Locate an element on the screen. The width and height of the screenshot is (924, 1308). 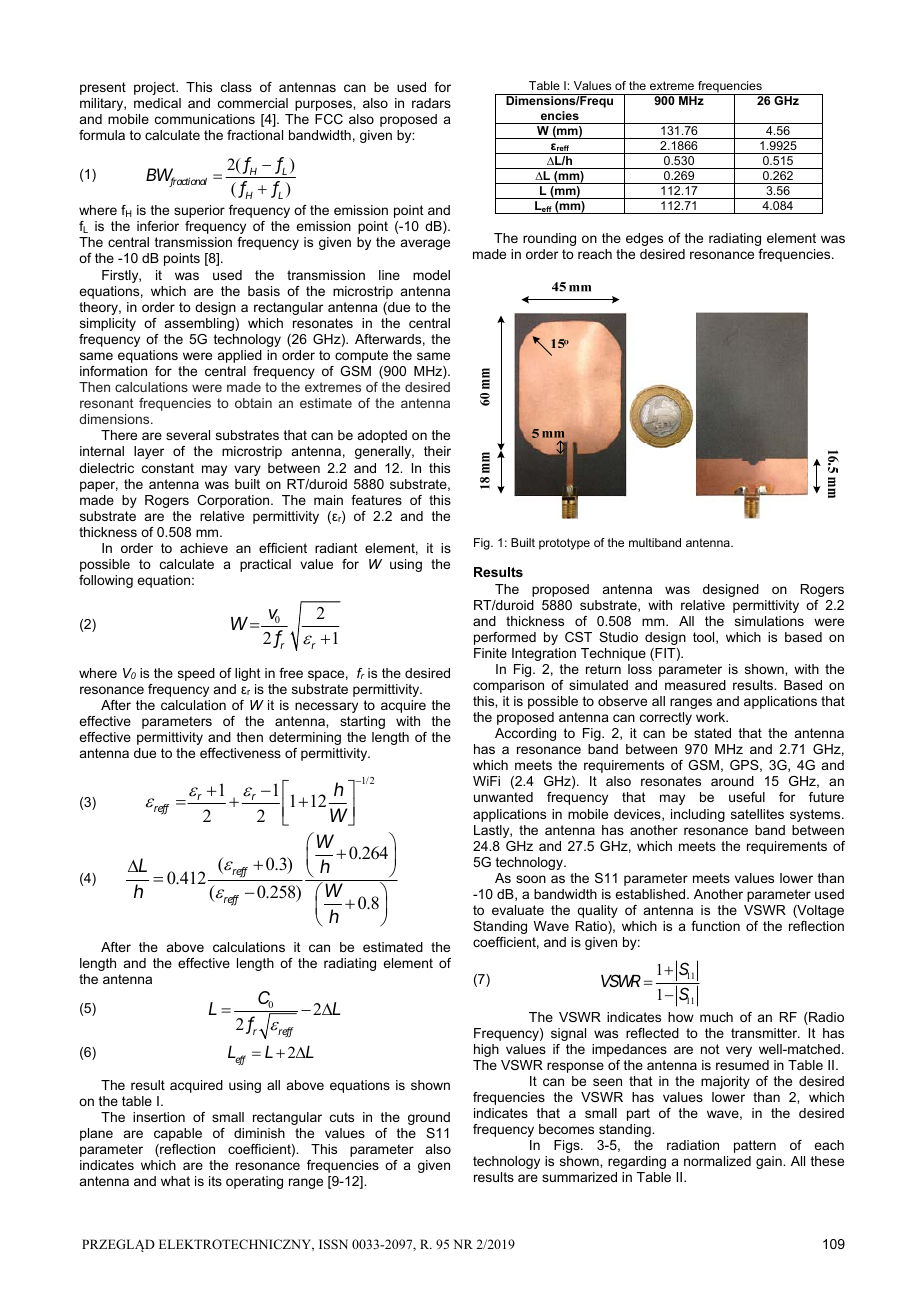
ground is located at coordinates (429, 1118).
